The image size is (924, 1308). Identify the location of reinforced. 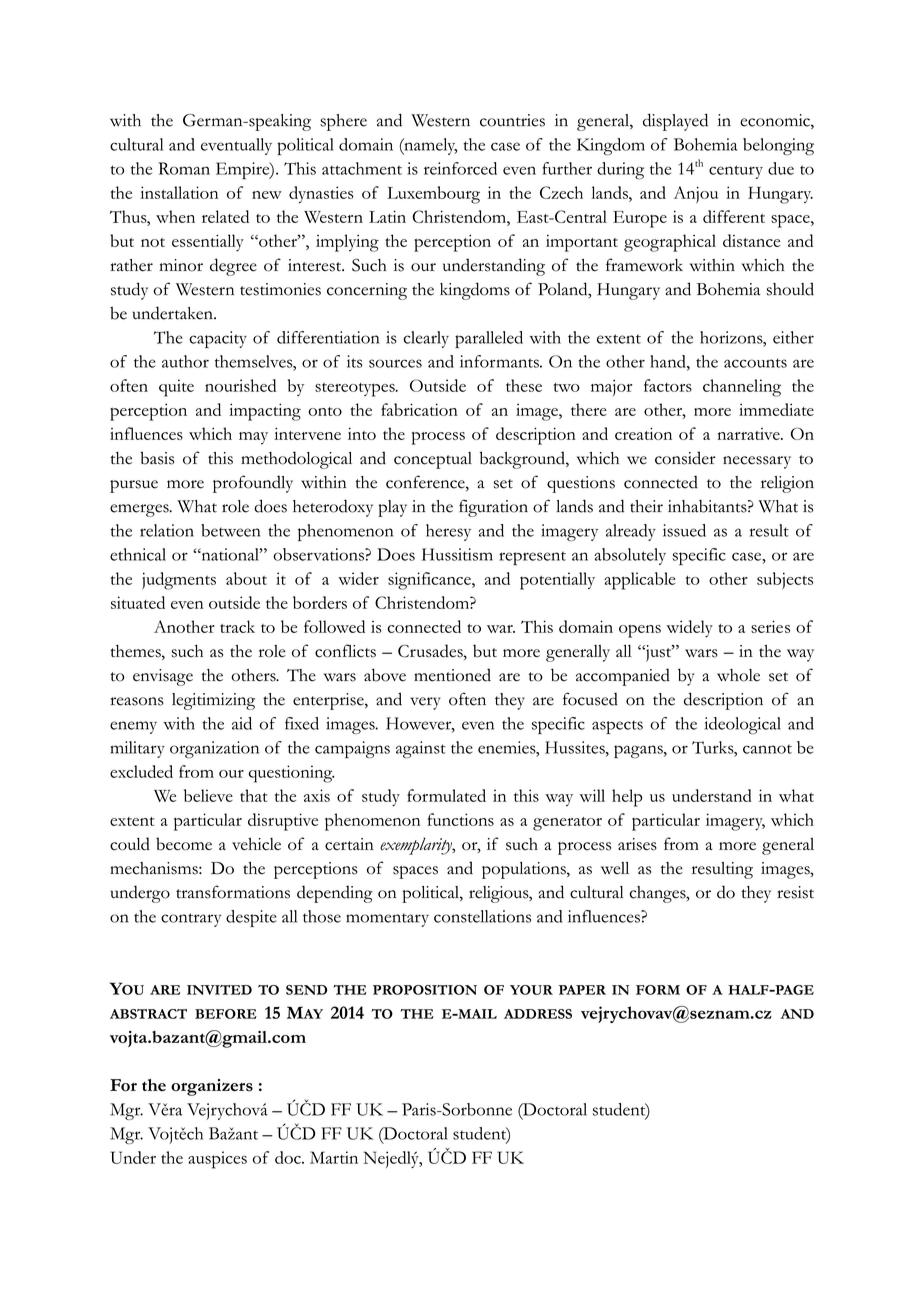
(460, 168).
